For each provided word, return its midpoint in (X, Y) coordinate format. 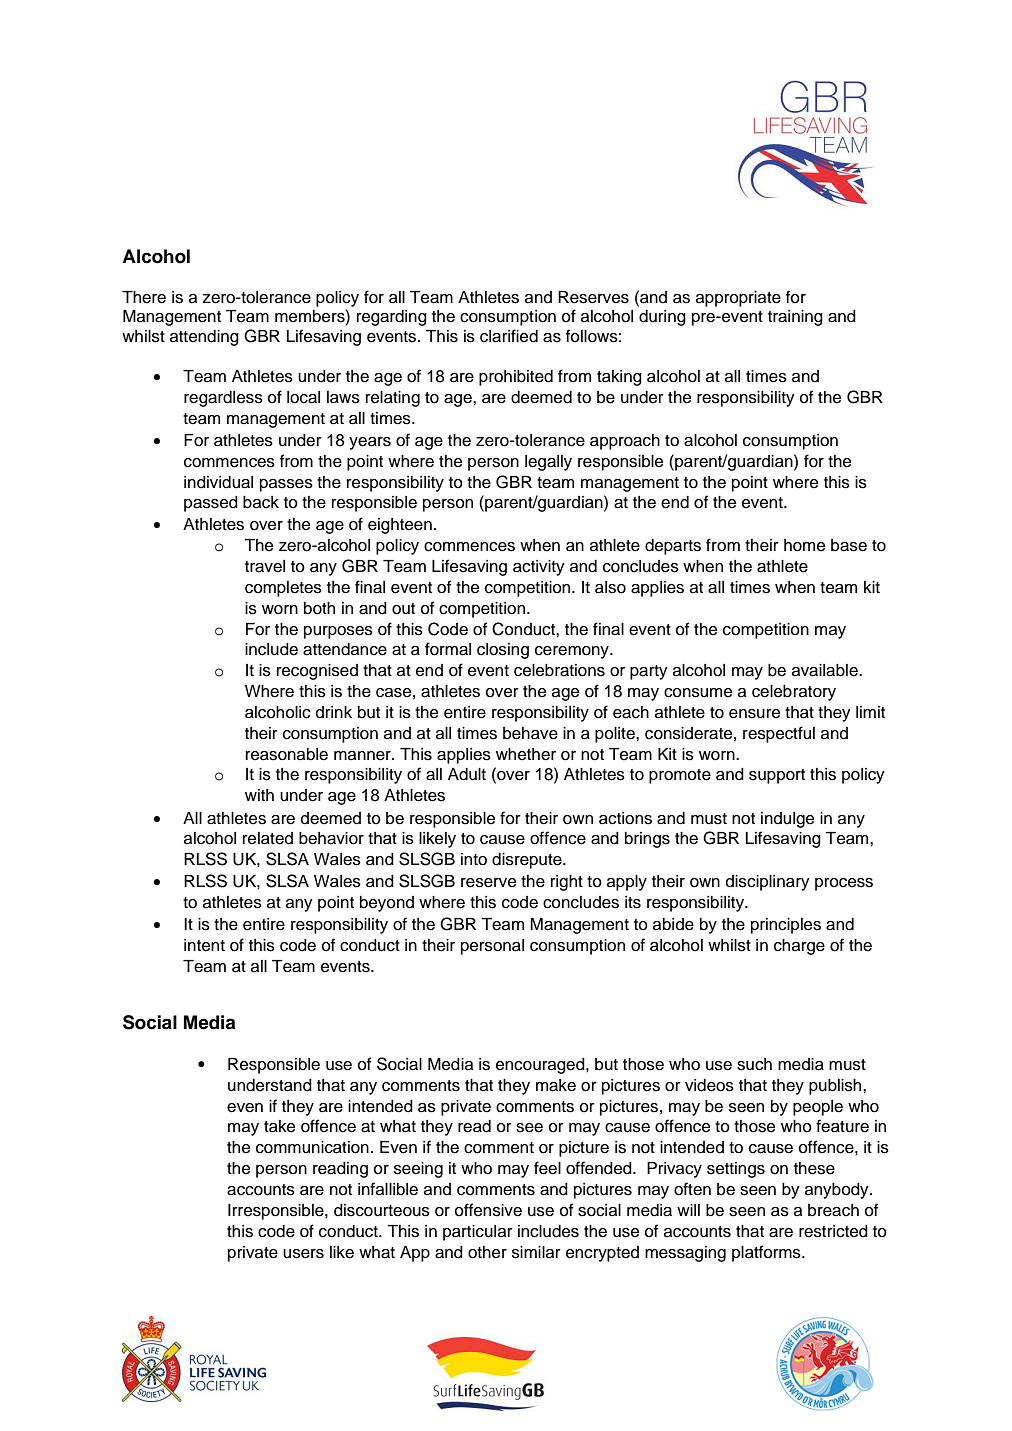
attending (204, 338)
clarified (509, 336)
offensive (488, 1210)
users (303, 1254)
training (795, 318)
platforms (767, 1253)
